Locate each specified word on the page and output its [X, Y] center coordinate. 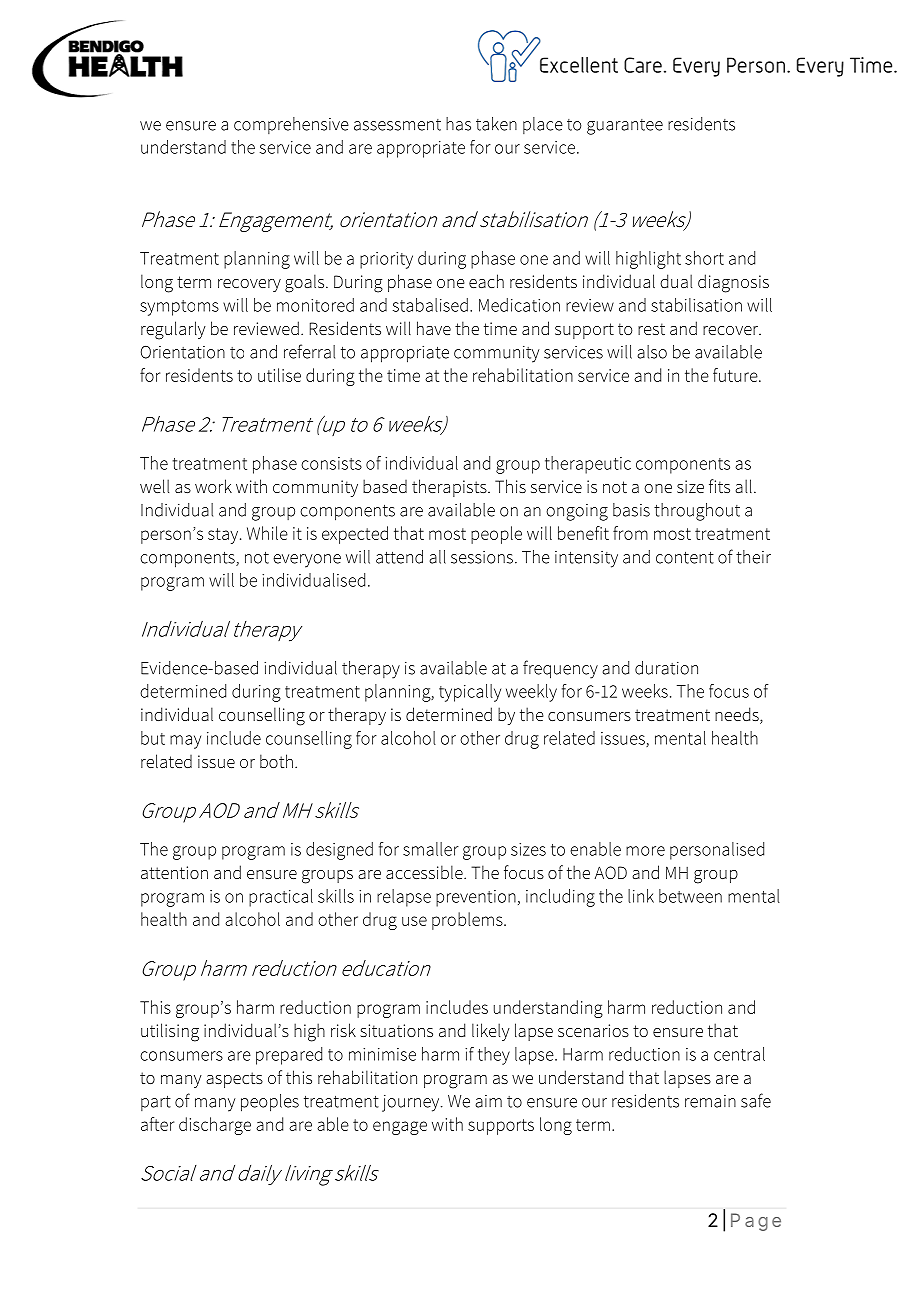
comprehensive [291, 125]
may [185, 742]
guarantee [625, 127]
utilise [279, 375]
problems [468, 921]
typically [470, 693]
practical [281, 898]
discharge [215, 1126]
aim [488, 1101]
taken [496, 124]
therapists [450, 488]
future [736, 375]
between [690, 896]
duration [666, 668]
